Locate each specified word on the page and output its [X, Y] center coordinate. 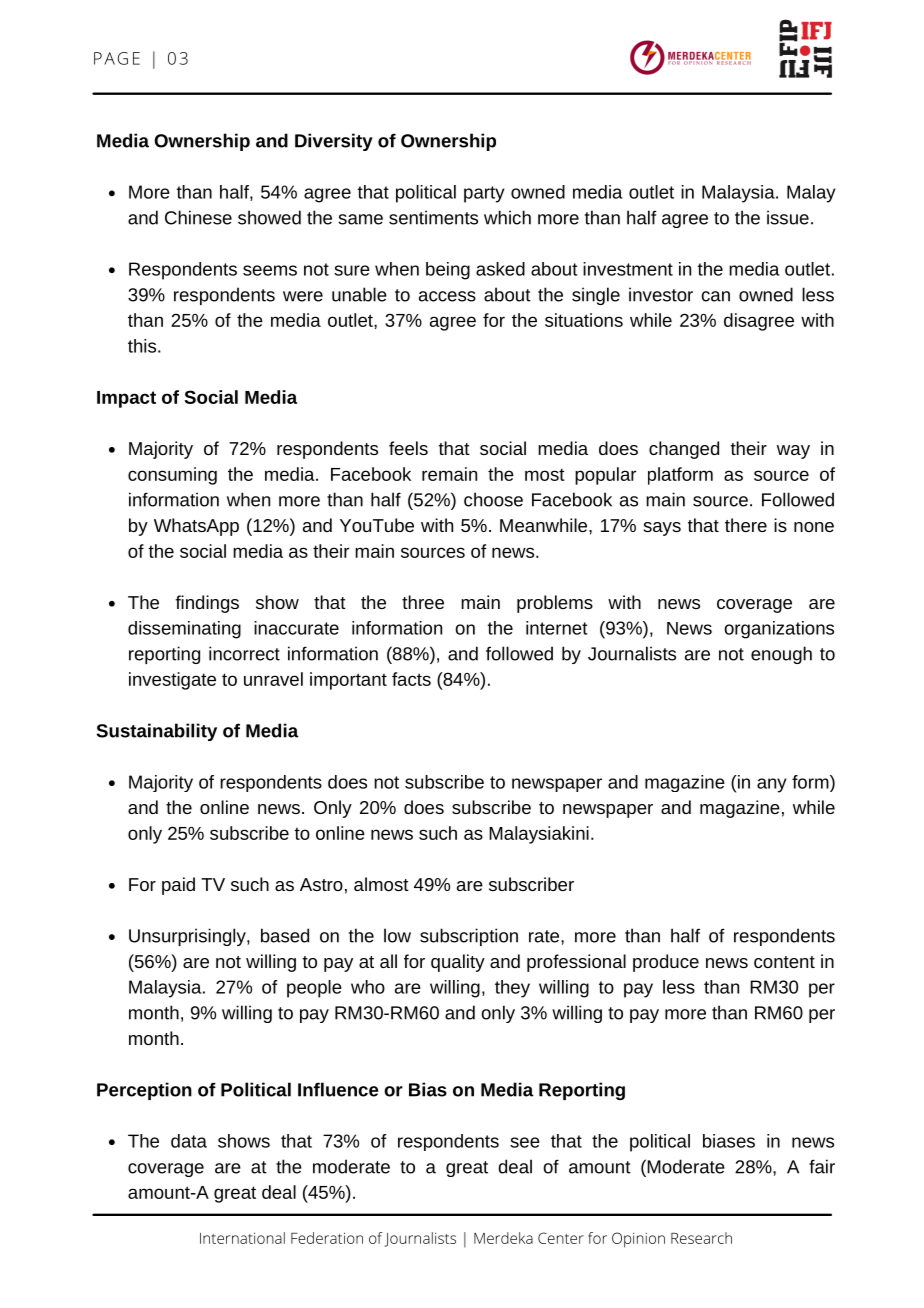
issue [788, 217]
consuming [172, 476]
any [772, 785]
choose [493, 499]
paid [178, 886]
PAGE [117, 58]
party [484, 194]
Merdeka [503, 1238]
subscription [469, 937]
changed [684, 450]
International [242, 1238]
